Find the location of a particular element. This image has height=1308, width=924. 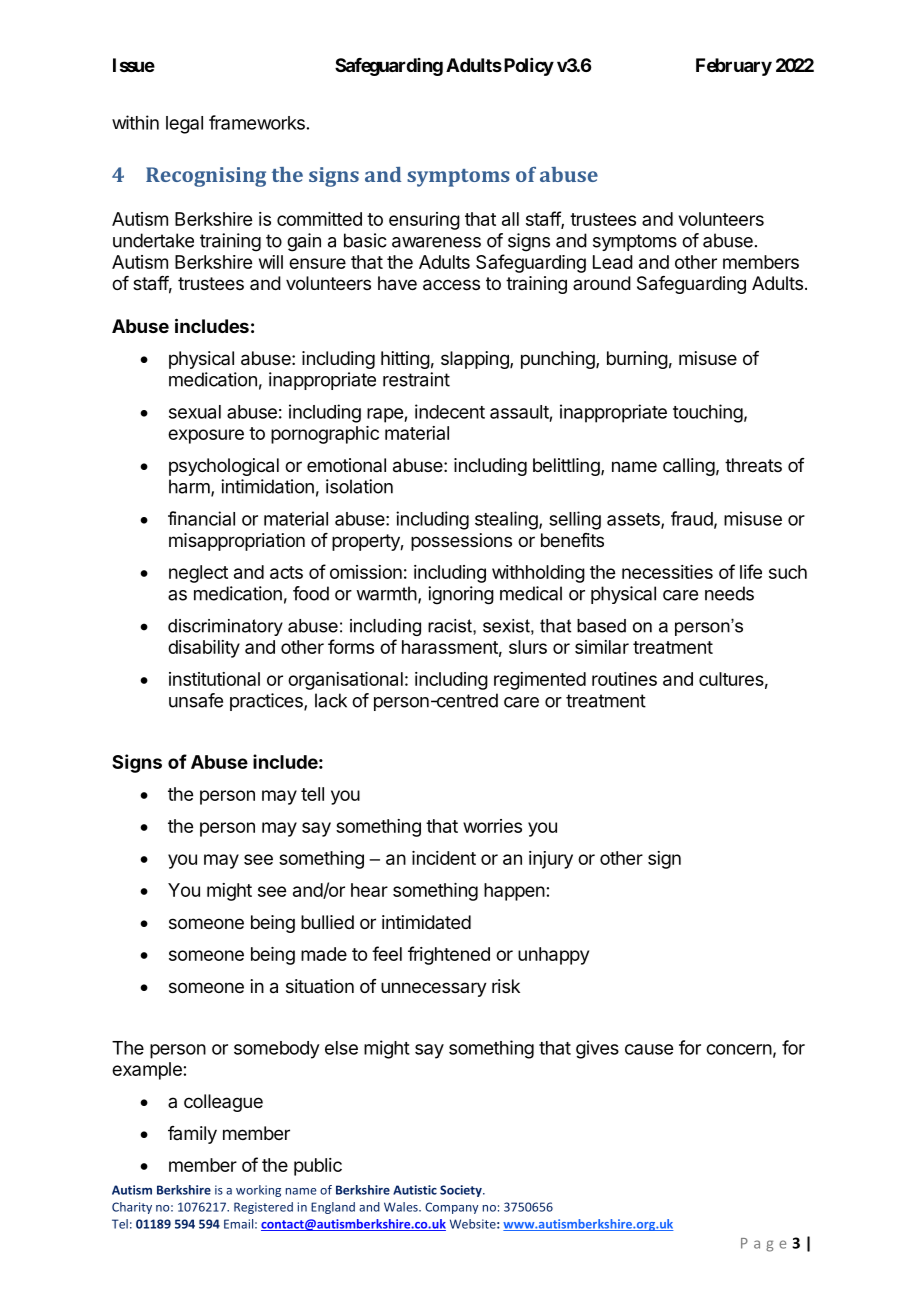

family is located at coordinates (192, 1135).
